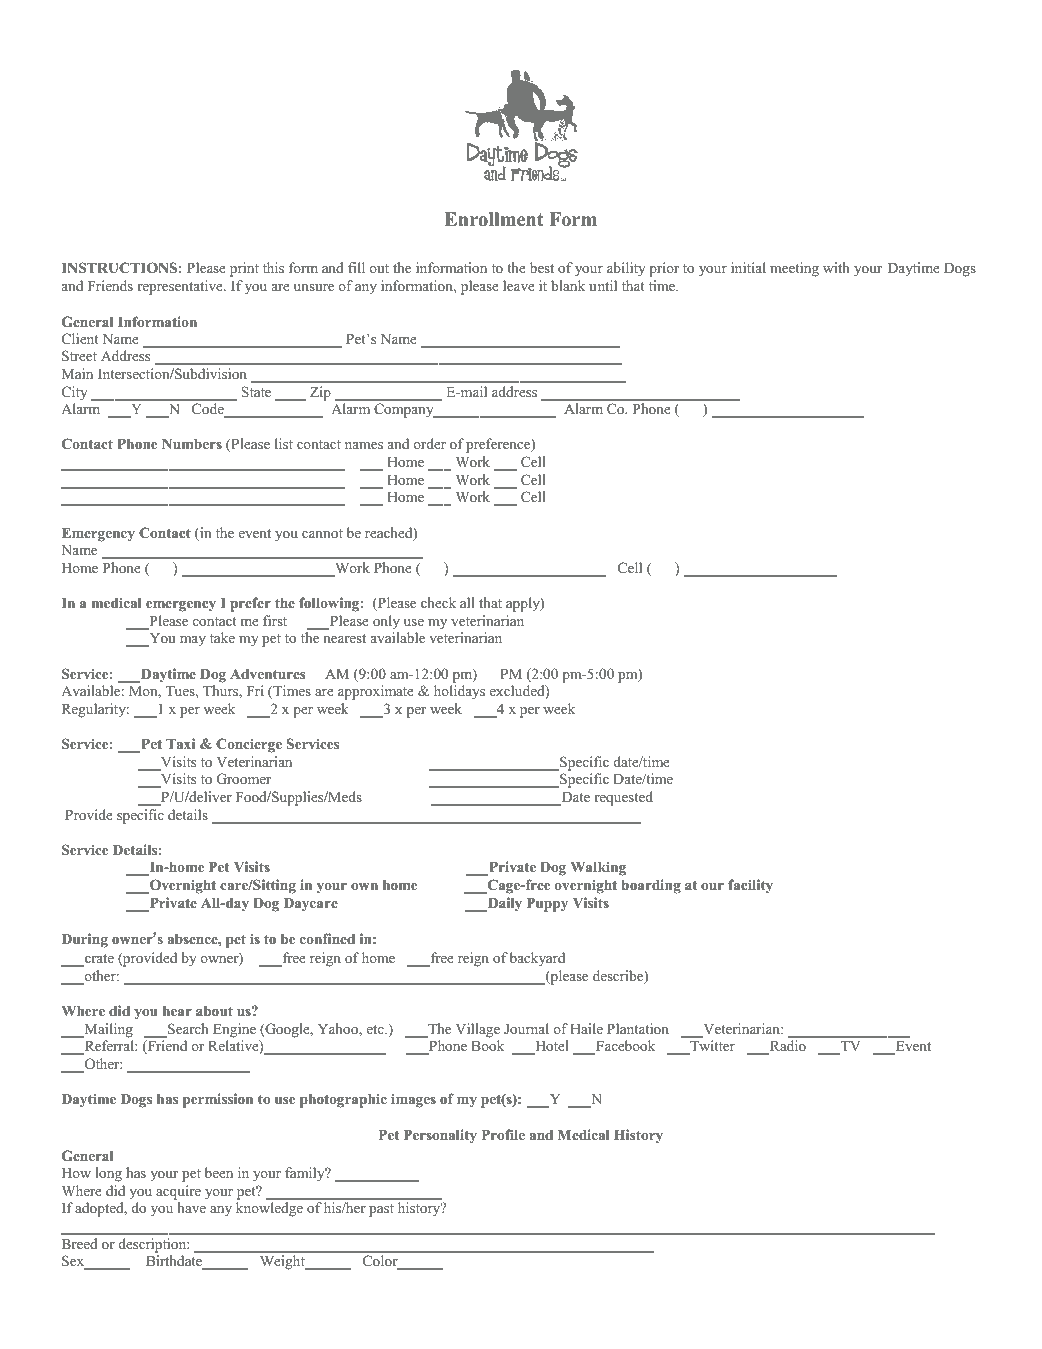 This screenshot has height=1349, width=1042. Describe the element at coordinates (459, 692) in the screenshot. I see `holidays` at that location.
